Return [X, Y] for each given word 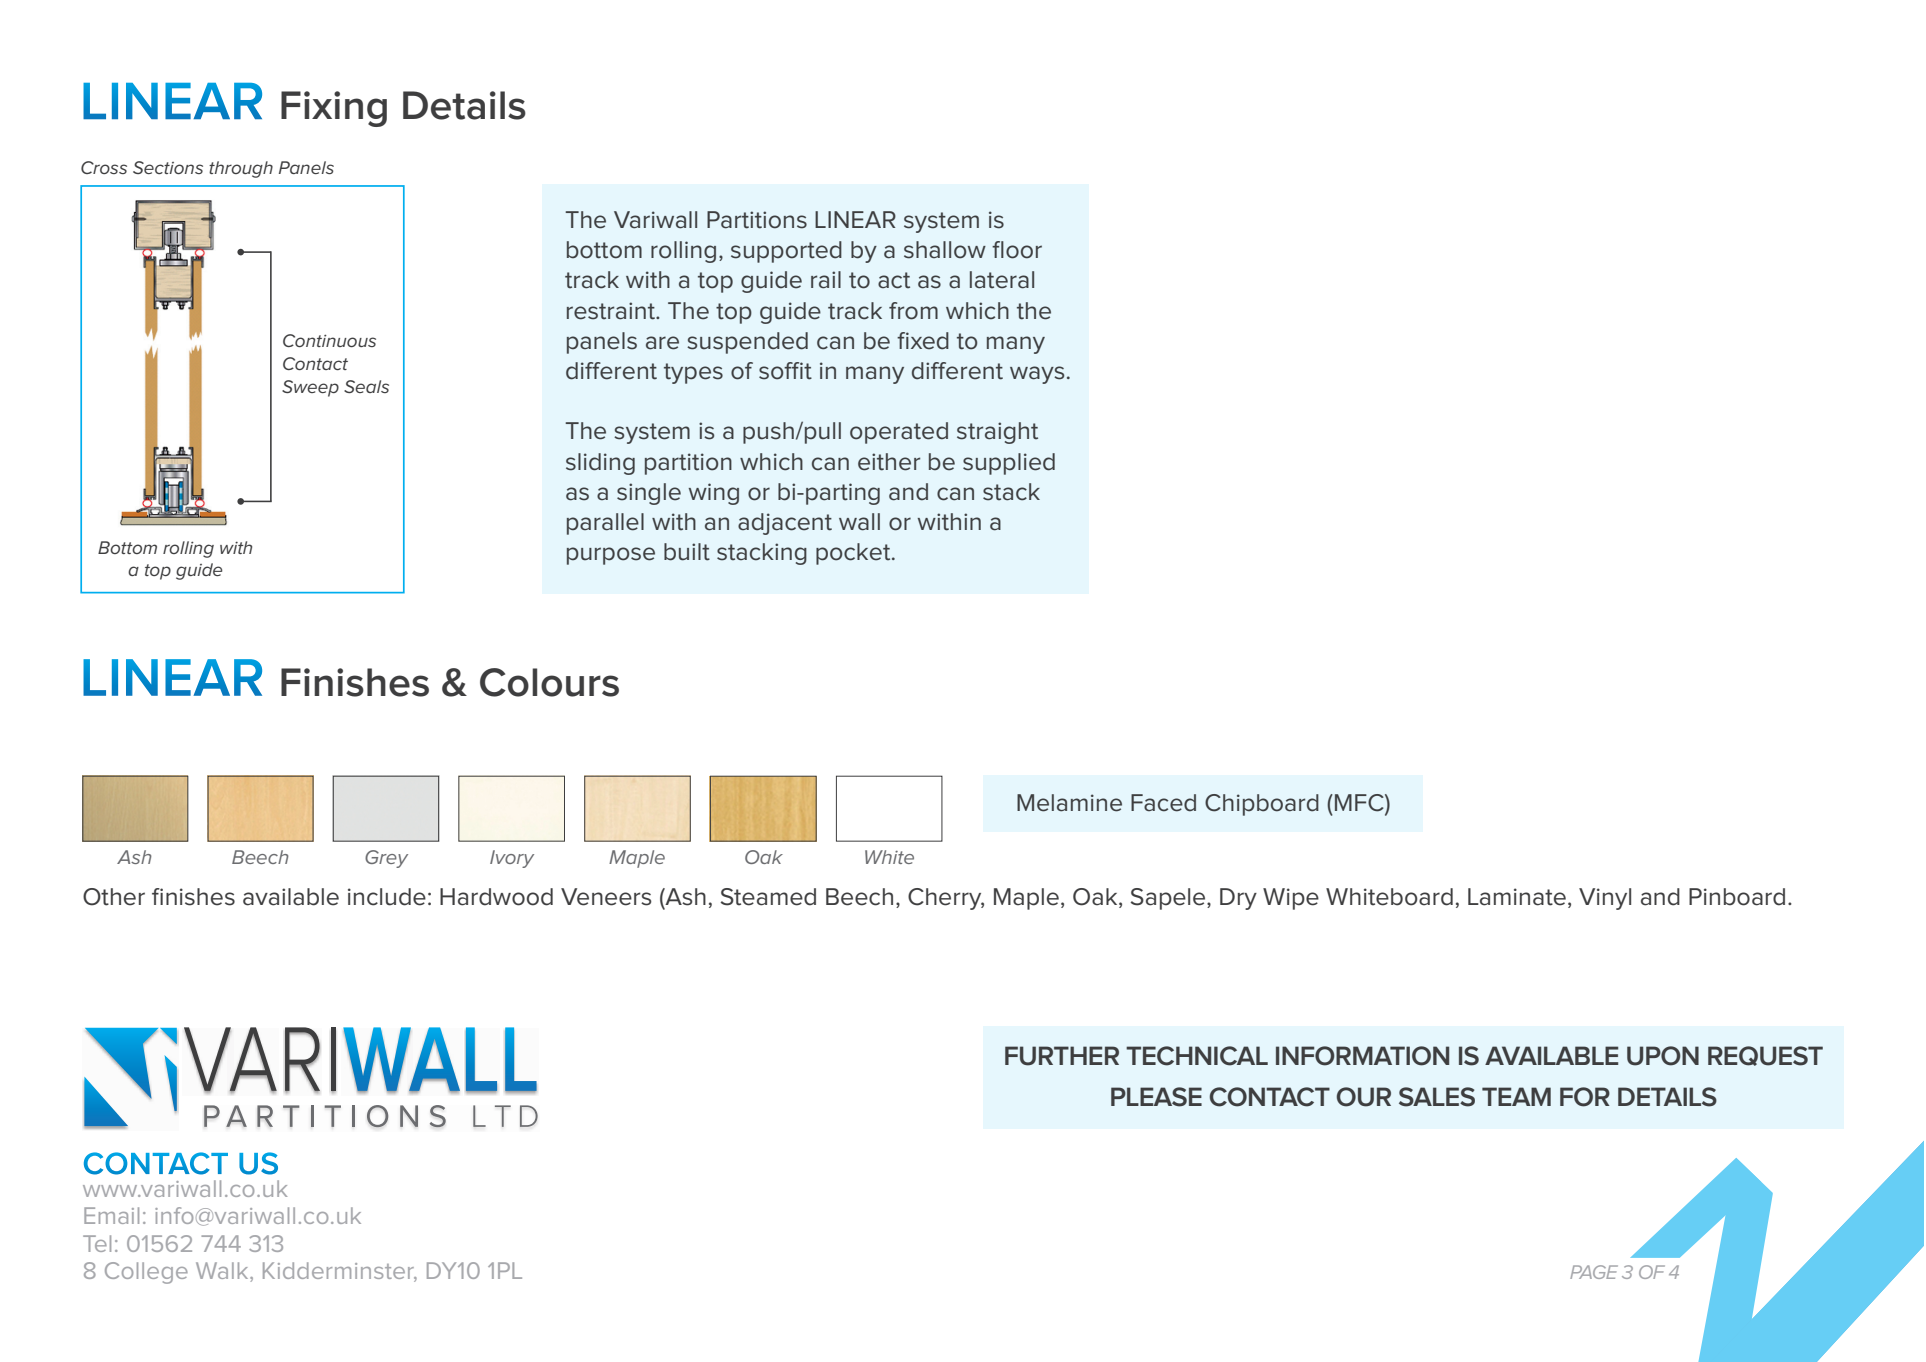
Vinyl [1605, 899]
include [387, 897]
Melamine [1069, 803]
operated [899, 433]
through [241, 169]
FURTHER [1062, 1056]
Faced [1163, 803]
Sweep [310, 388]
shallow [945, 250]
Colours [549, 682]
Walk [223, 1272]
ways [1037, 375]
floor [1017, 250]
